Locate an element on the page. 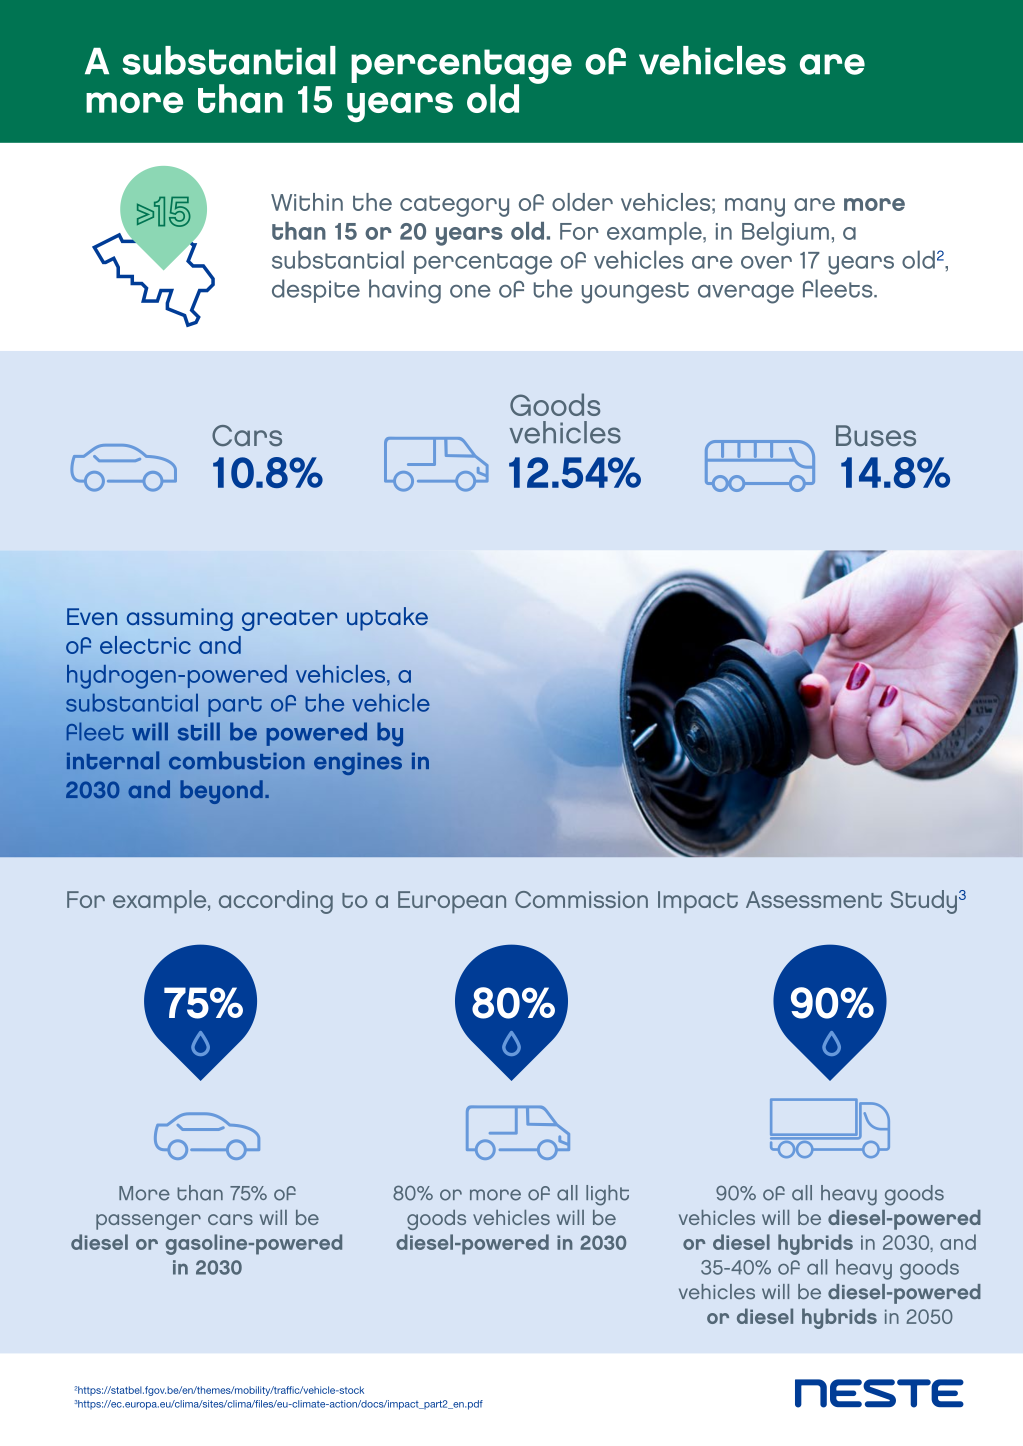 The width and height of the image is (1023, 1446). category is located at coordinates (454, 206).
